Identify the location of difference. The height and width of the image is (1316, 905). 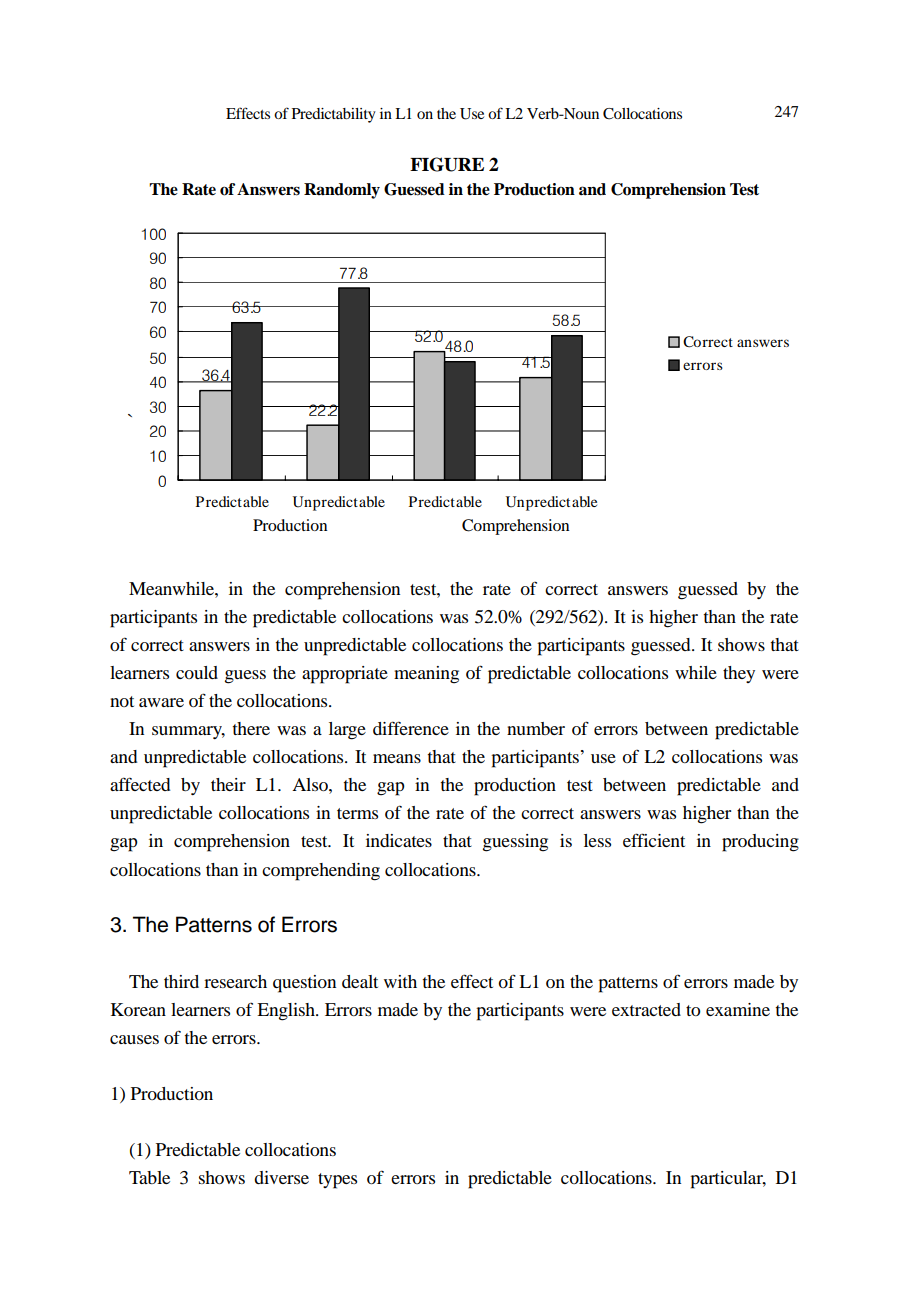
(411, 728).
